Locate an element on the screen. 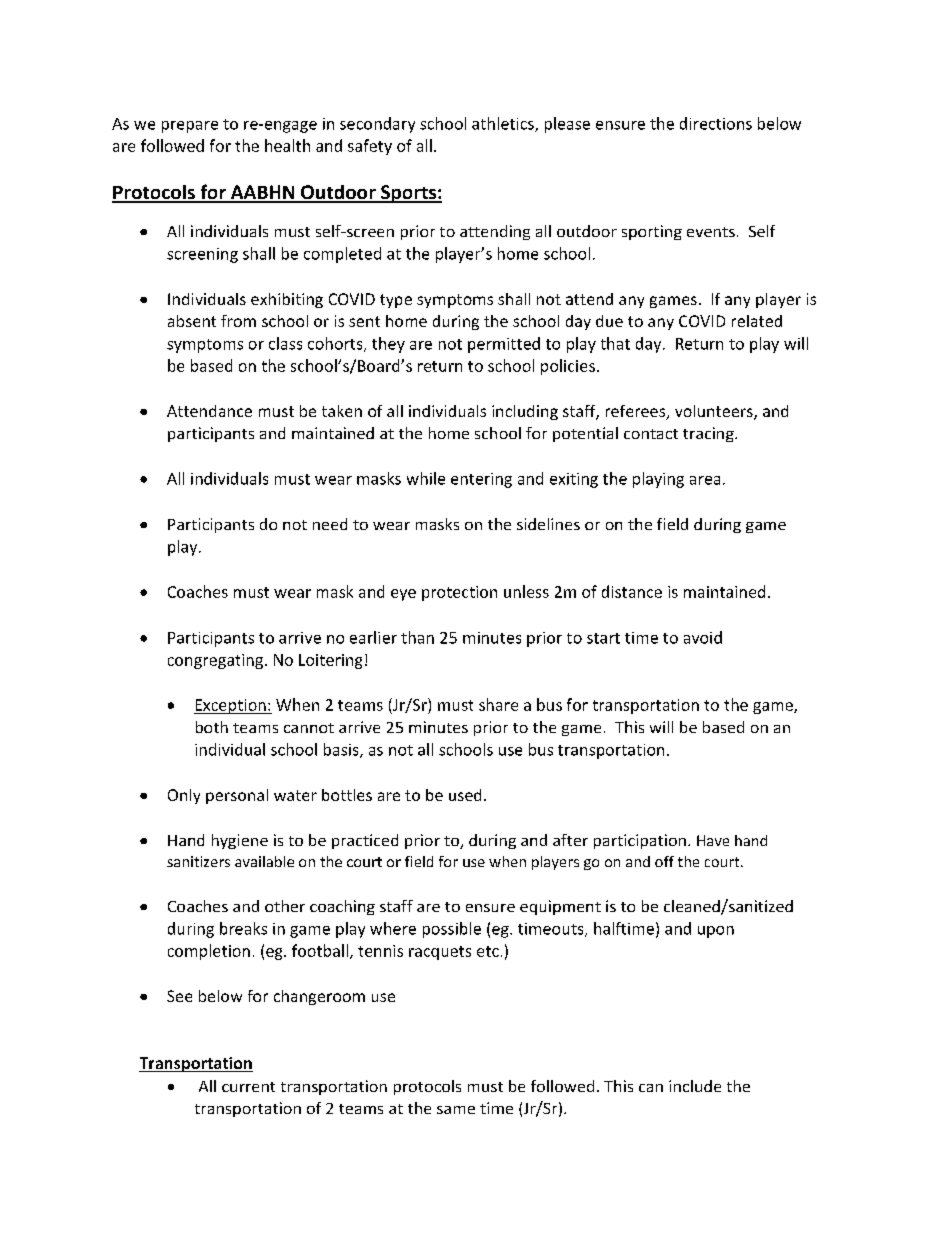 Image resolution: width=952 pixels, height=1233 pixels. permitted is located at coordinates (504, 345).
